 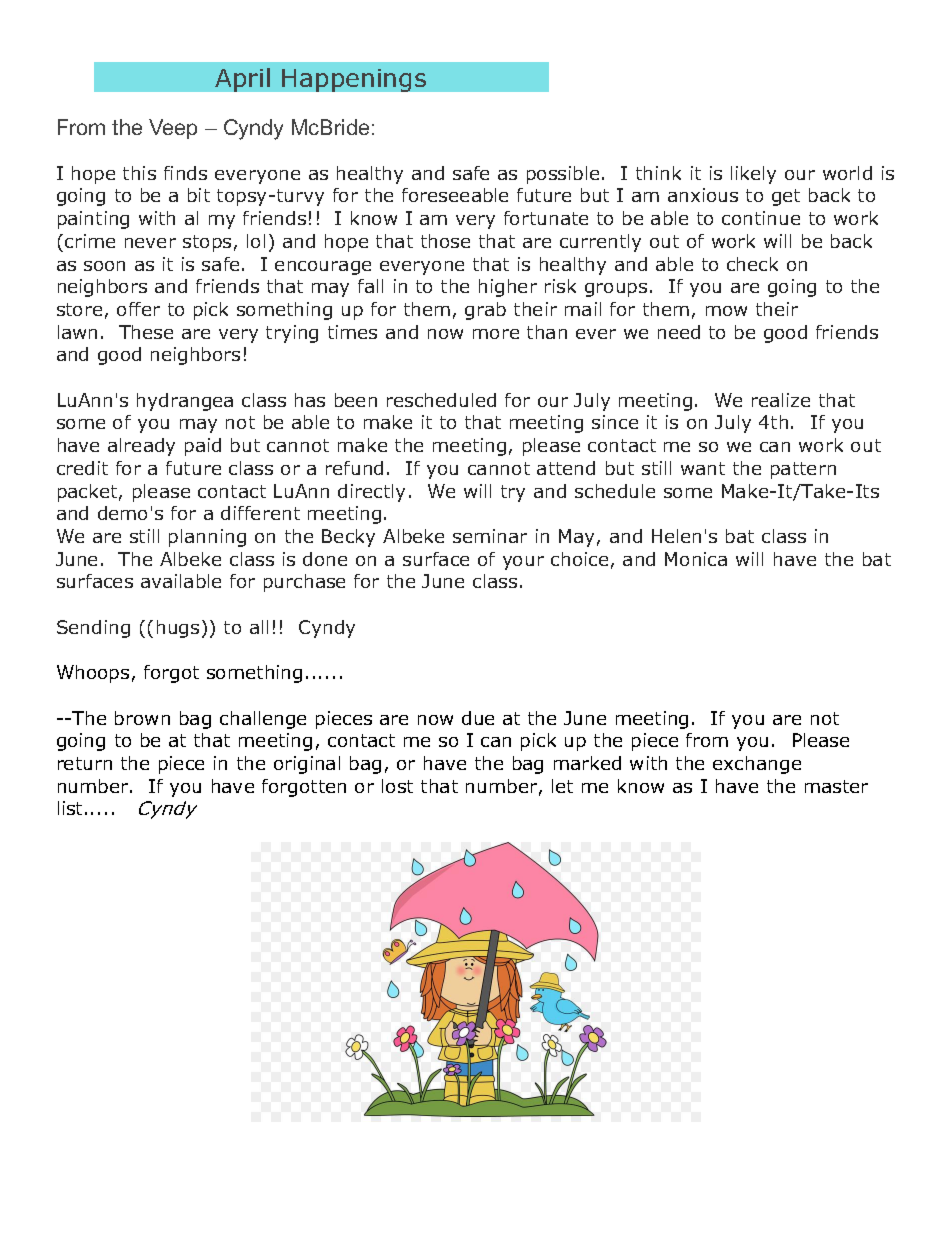 What do you see at coordinates (753, 175) in the screenshot?
I see `likely` at bounding box center [753, 175].
